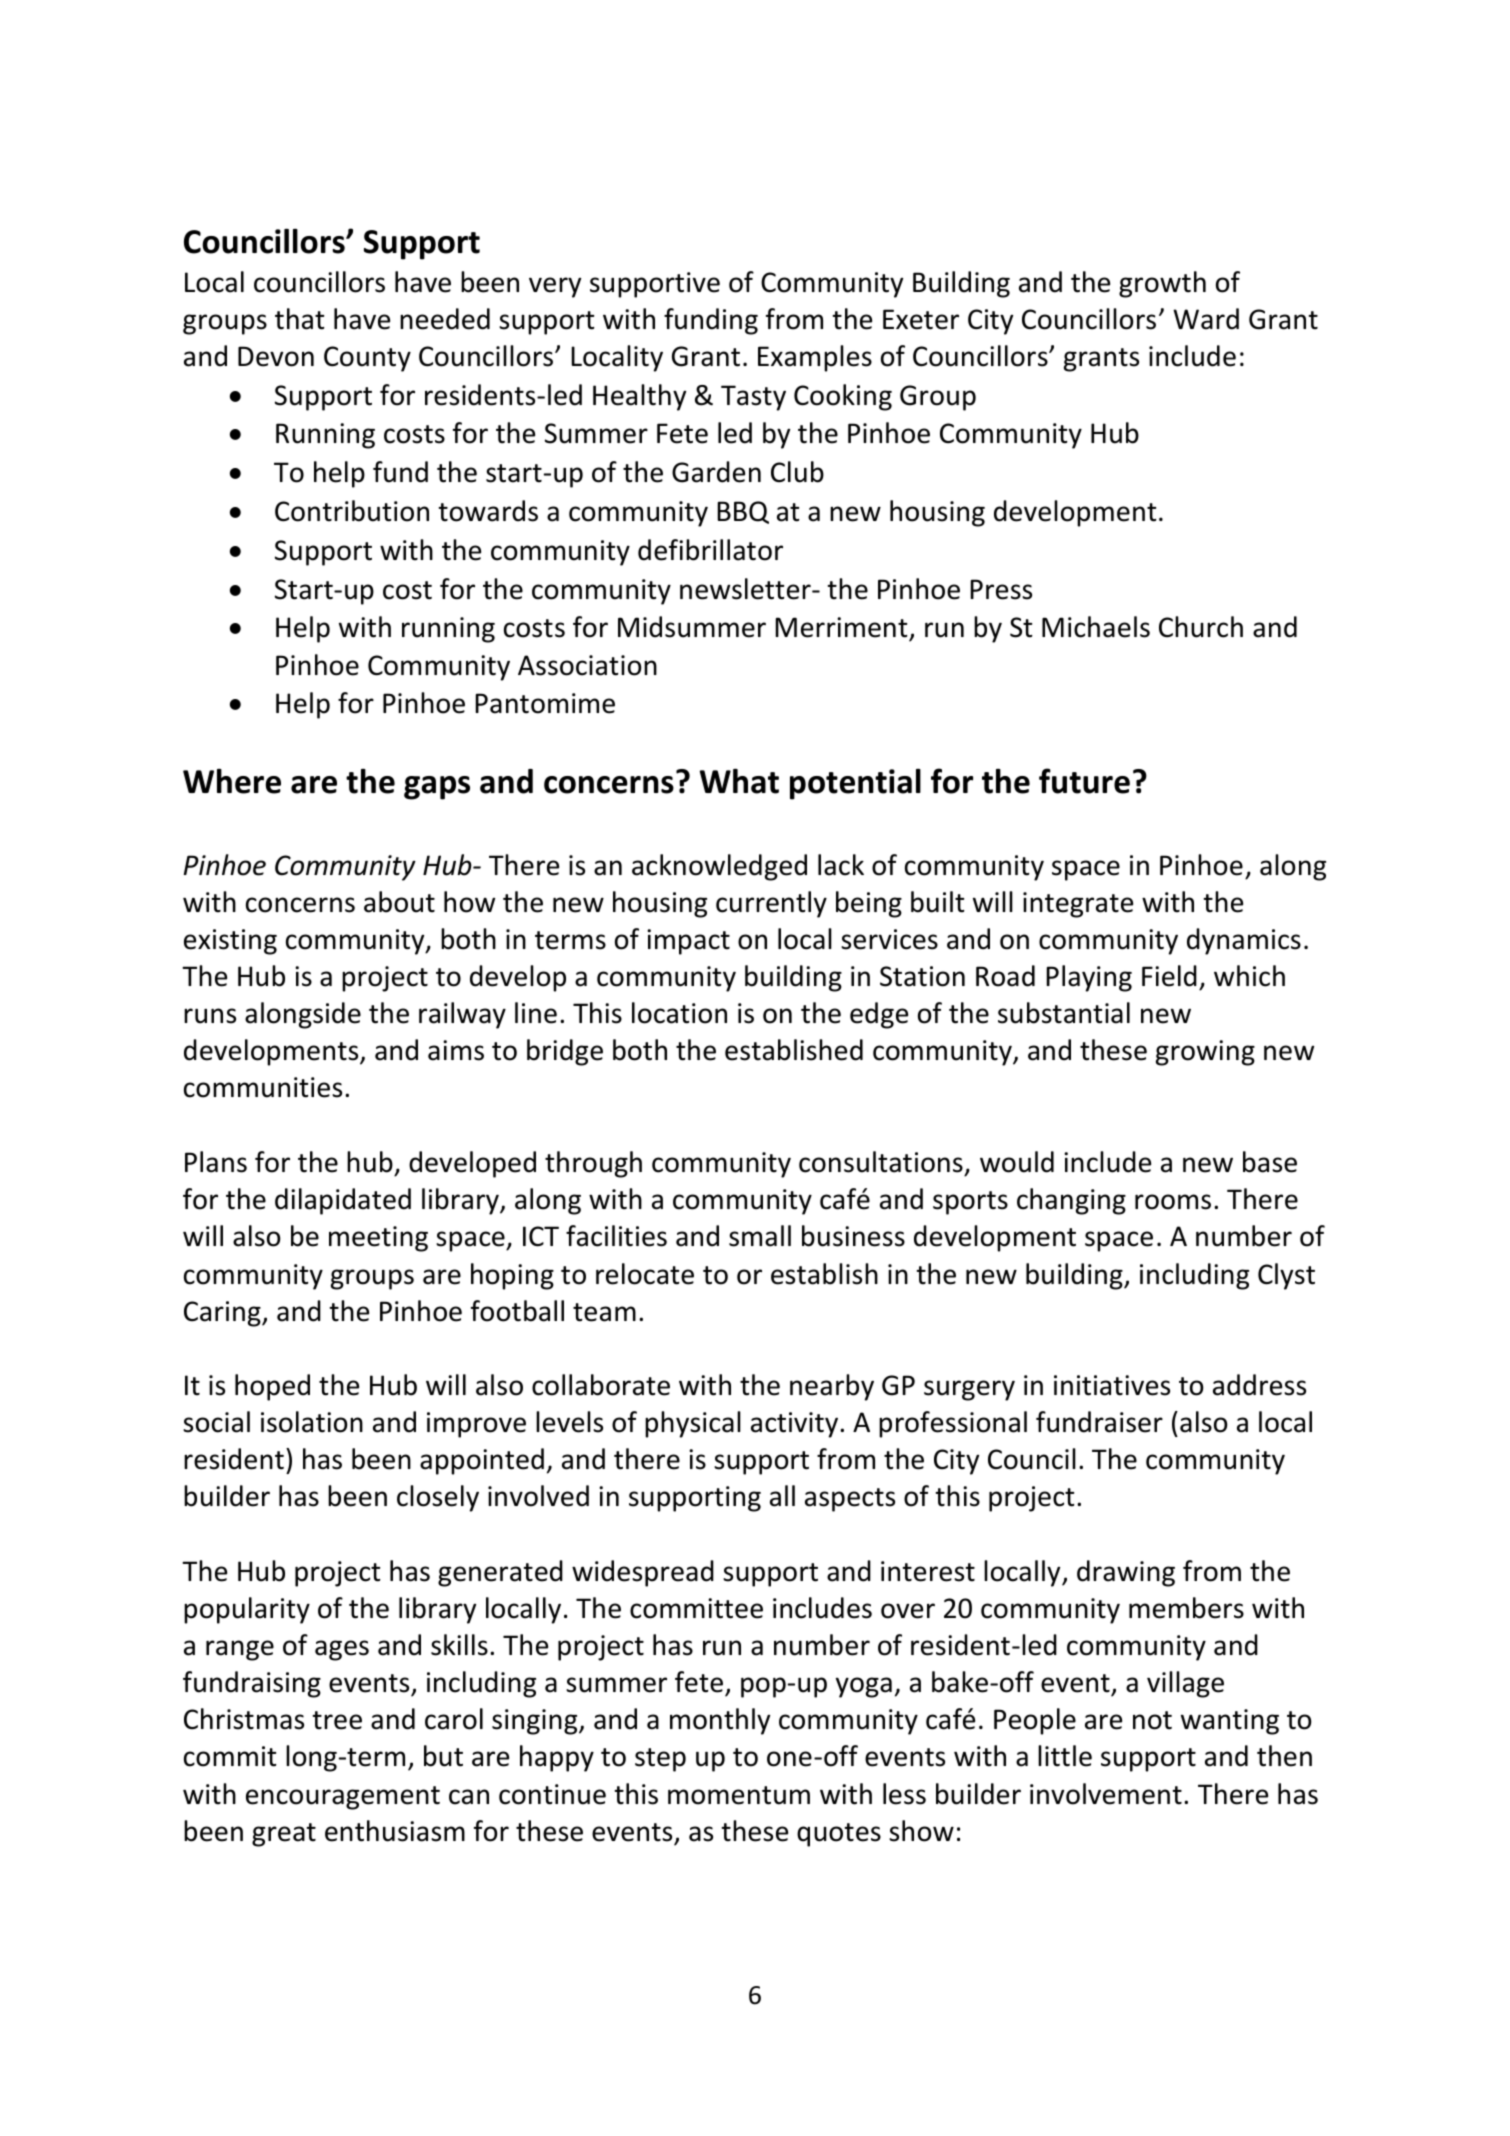 The image size is (1510, 2136). What do you see at coordinates (679, 1013) in the screenshot?
I see `location` at bounding box center [679, 1013].
